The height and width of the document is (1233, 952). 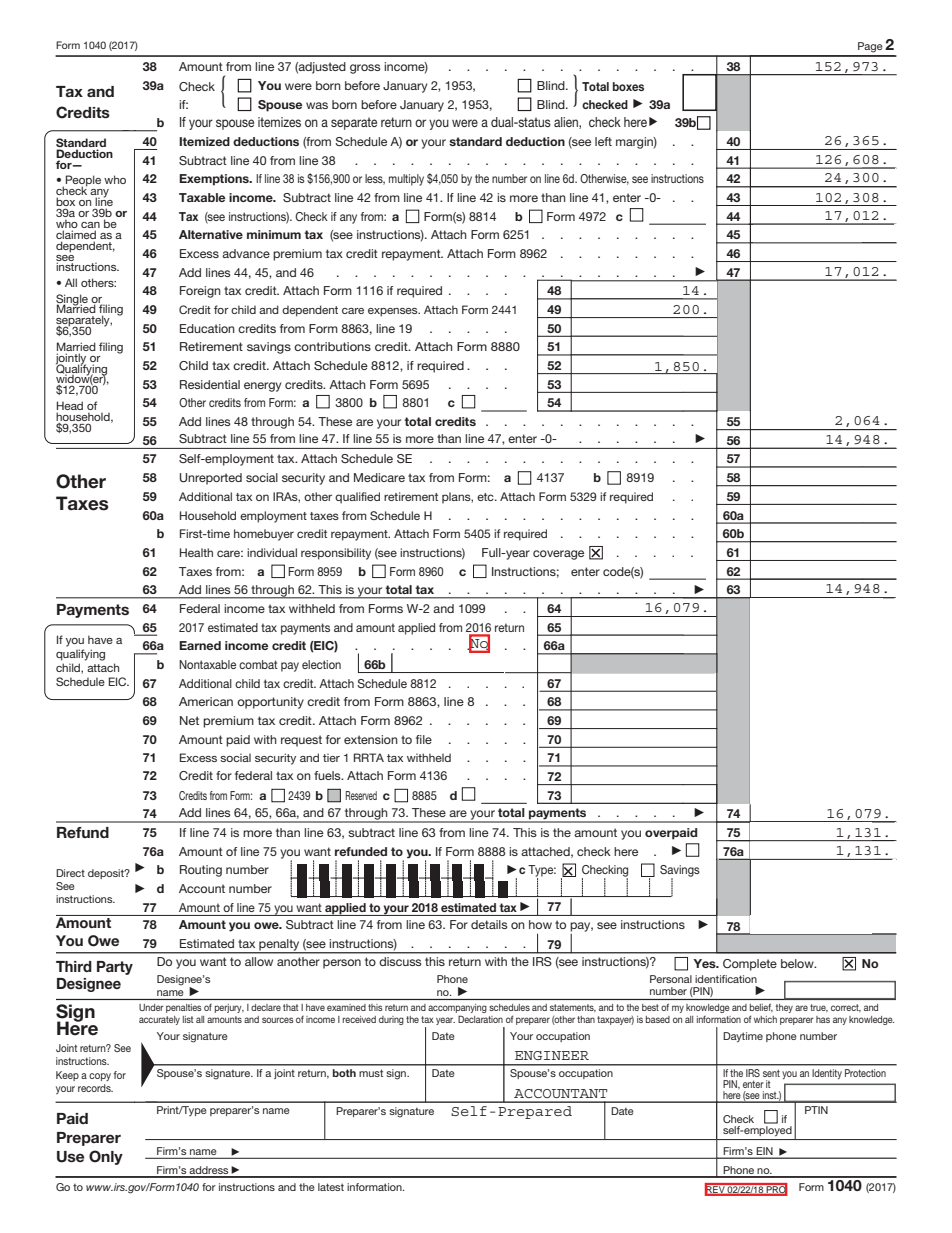 I want to click on Earned, so click(x=200, y=645).
